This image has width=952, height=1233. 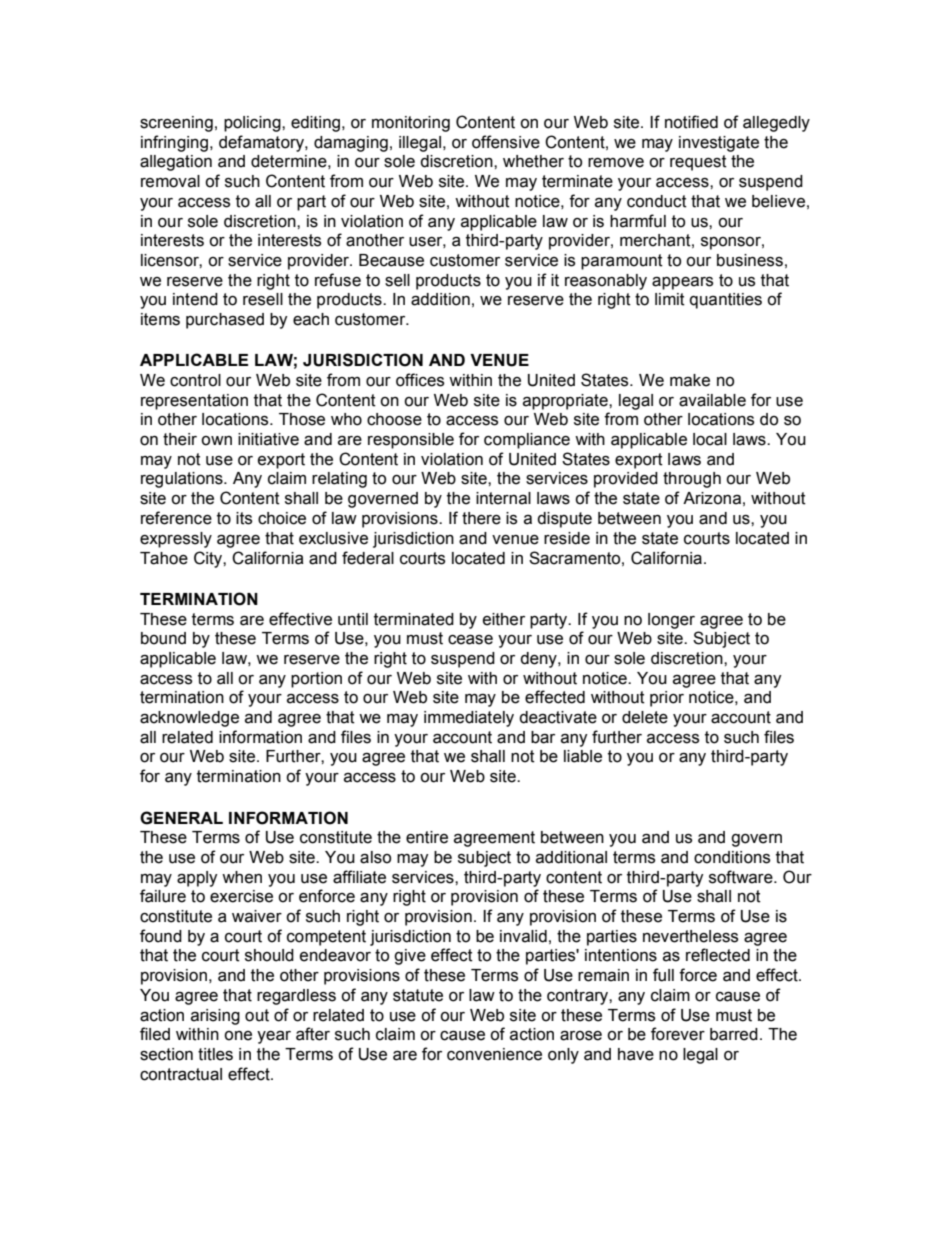 What do you see at coordinates (698, 163) in the image?
I see `request` at bounding box center [698, 163].
